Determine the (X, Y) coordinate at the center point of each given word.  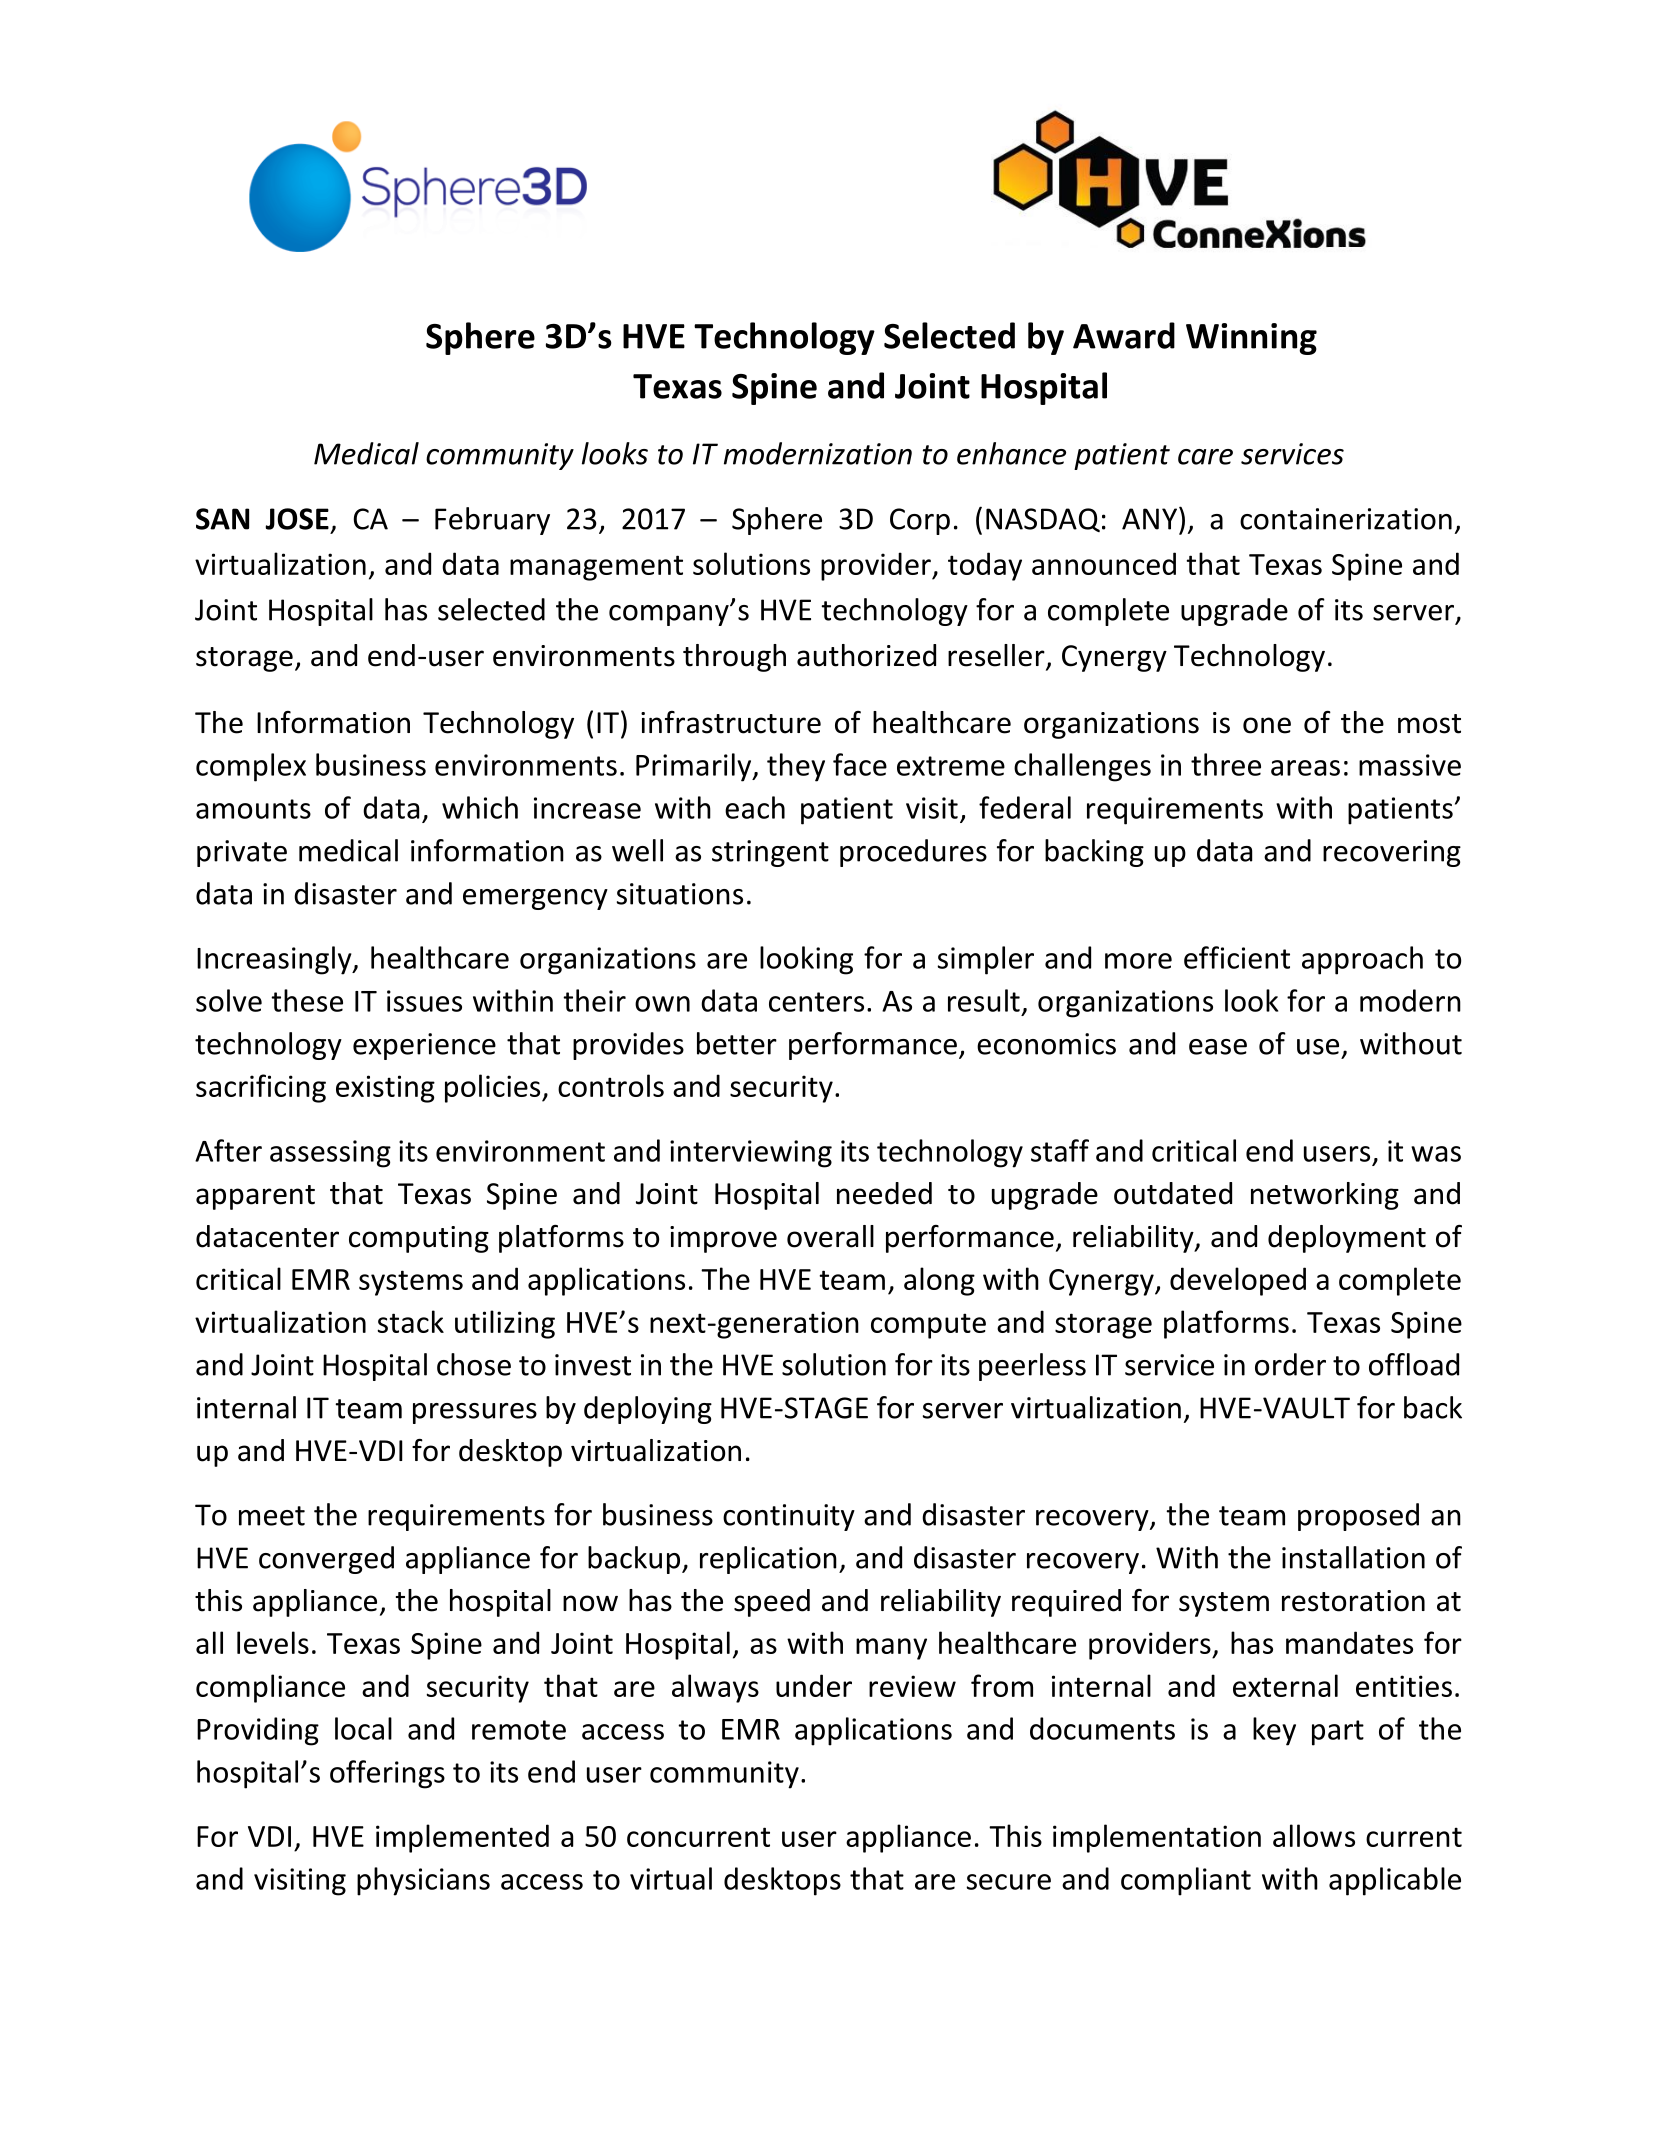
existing (385, 1089)
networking (1325, 1196)
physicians (423, 1881)
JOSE (297, 519)
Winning (1251, 339)
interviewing (751, 1154)
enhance (1011, 453)
